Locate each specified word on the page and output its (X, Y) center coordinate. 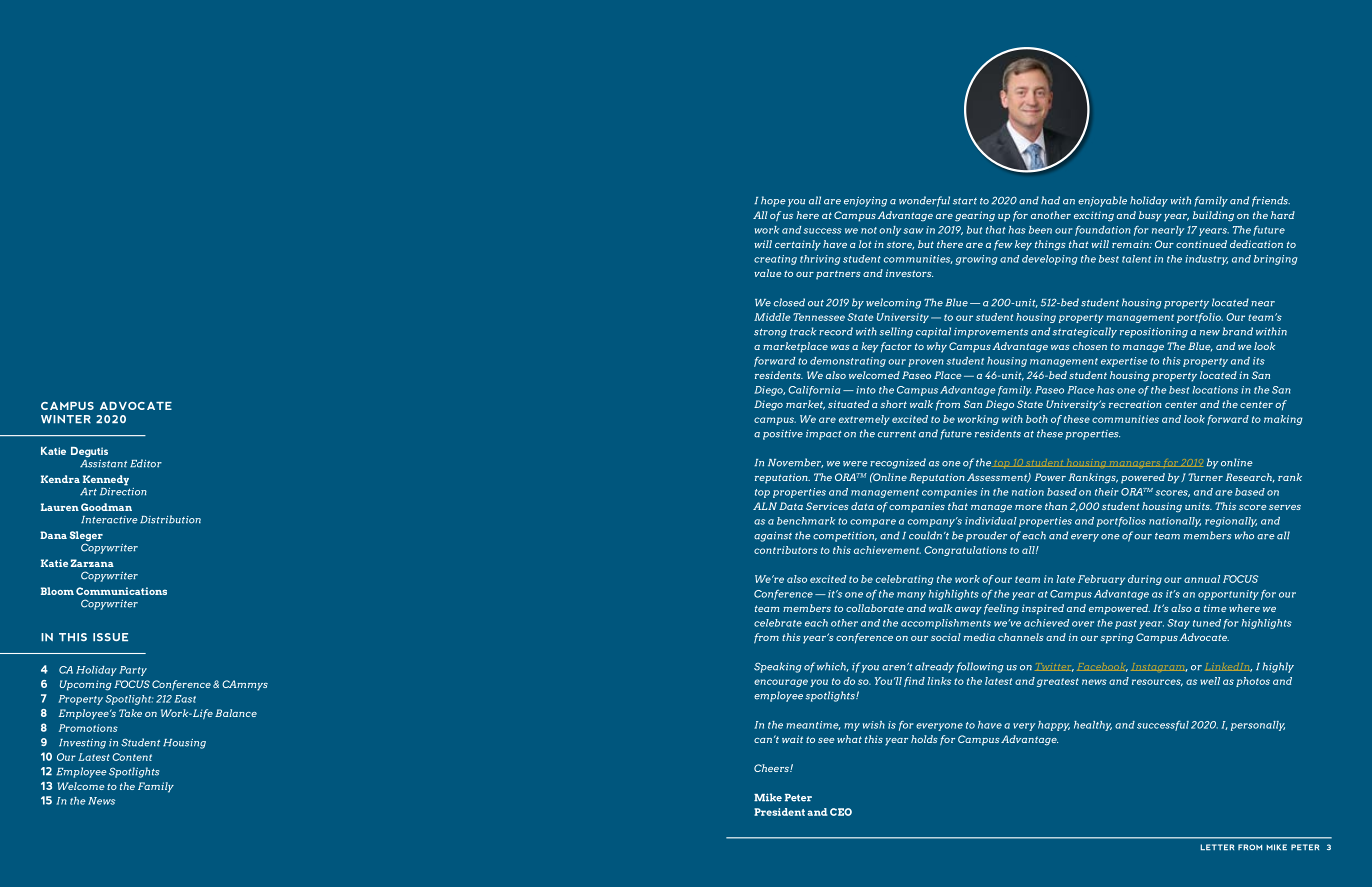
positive (783, 435)
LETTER (1217, 847)
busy (1150, 216)
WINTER (66, 419)
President (779, 812)
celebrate (778, 623)
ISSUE (110, 637)
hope (773, 201)
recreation (1135, 404)
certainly (798, 245)
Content (132, 757)
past (1126, 624)
